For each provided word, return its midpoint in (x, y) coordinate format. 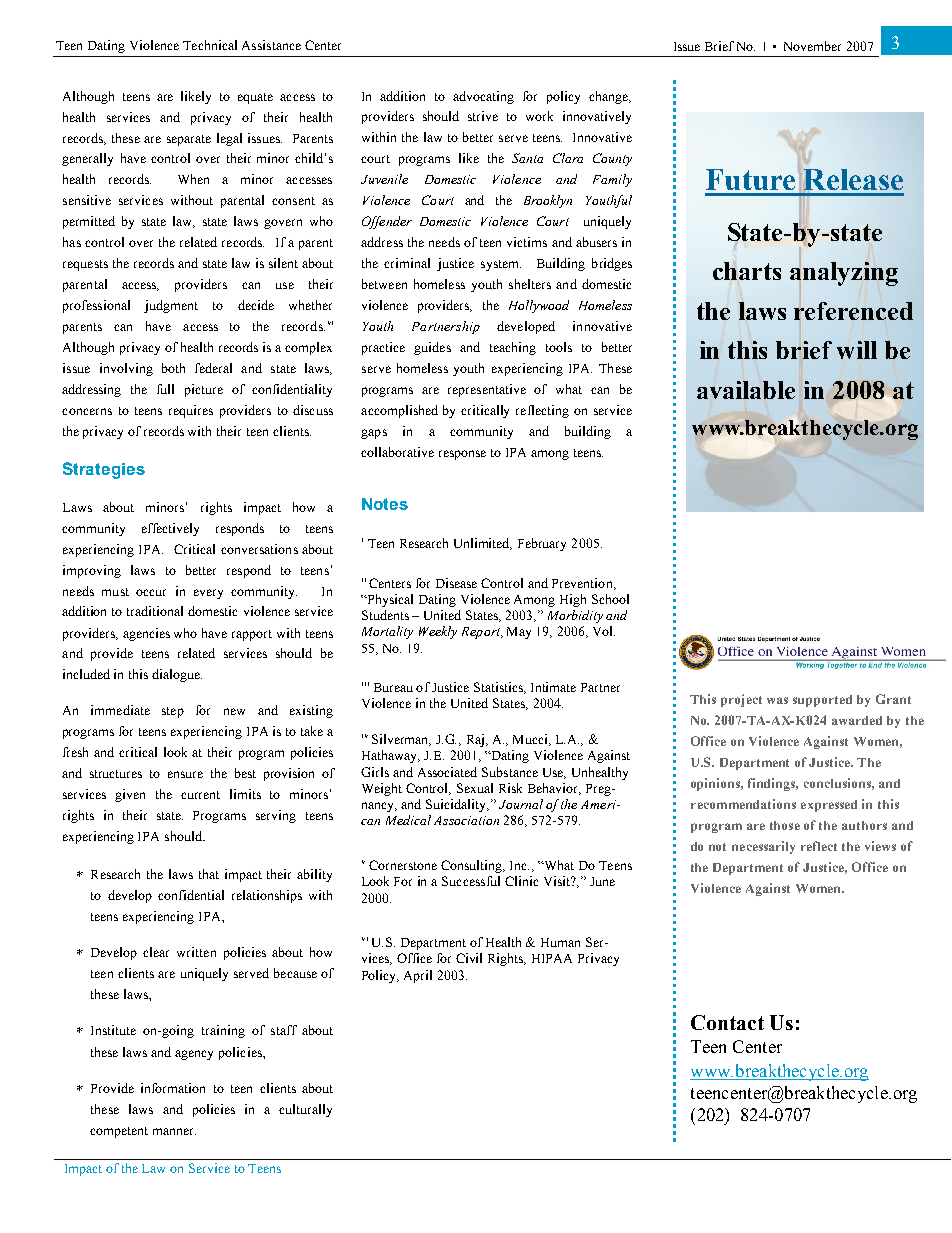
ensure (185, 774)
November (812, 46)
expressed (829, 806)
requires (191, 411)
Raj (477, 740)
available (746, 390)
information (173, 1088)
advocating (483, 97)
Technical (210, 45)
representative (487, 390)
